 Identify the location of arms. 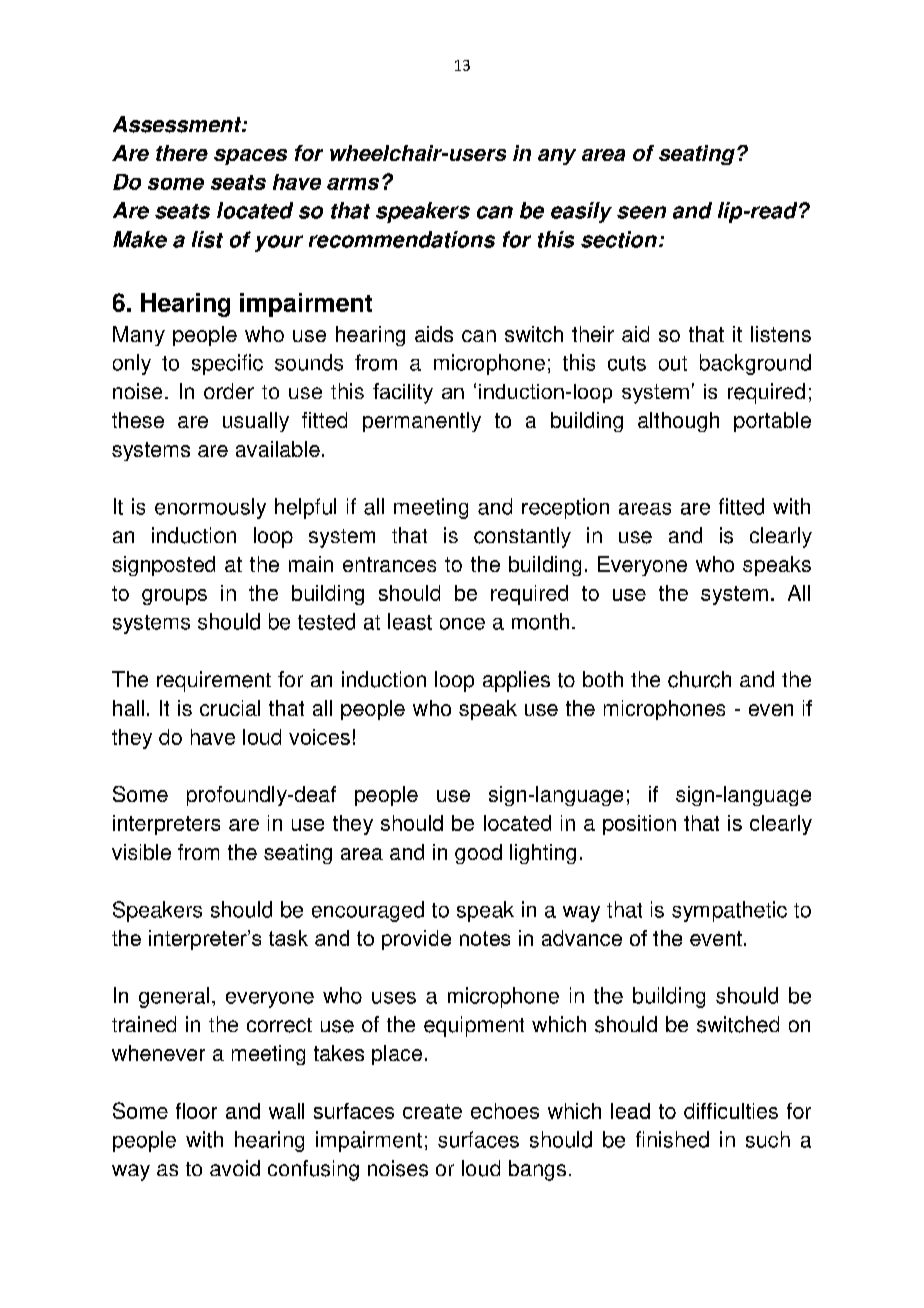
(353, 184).
